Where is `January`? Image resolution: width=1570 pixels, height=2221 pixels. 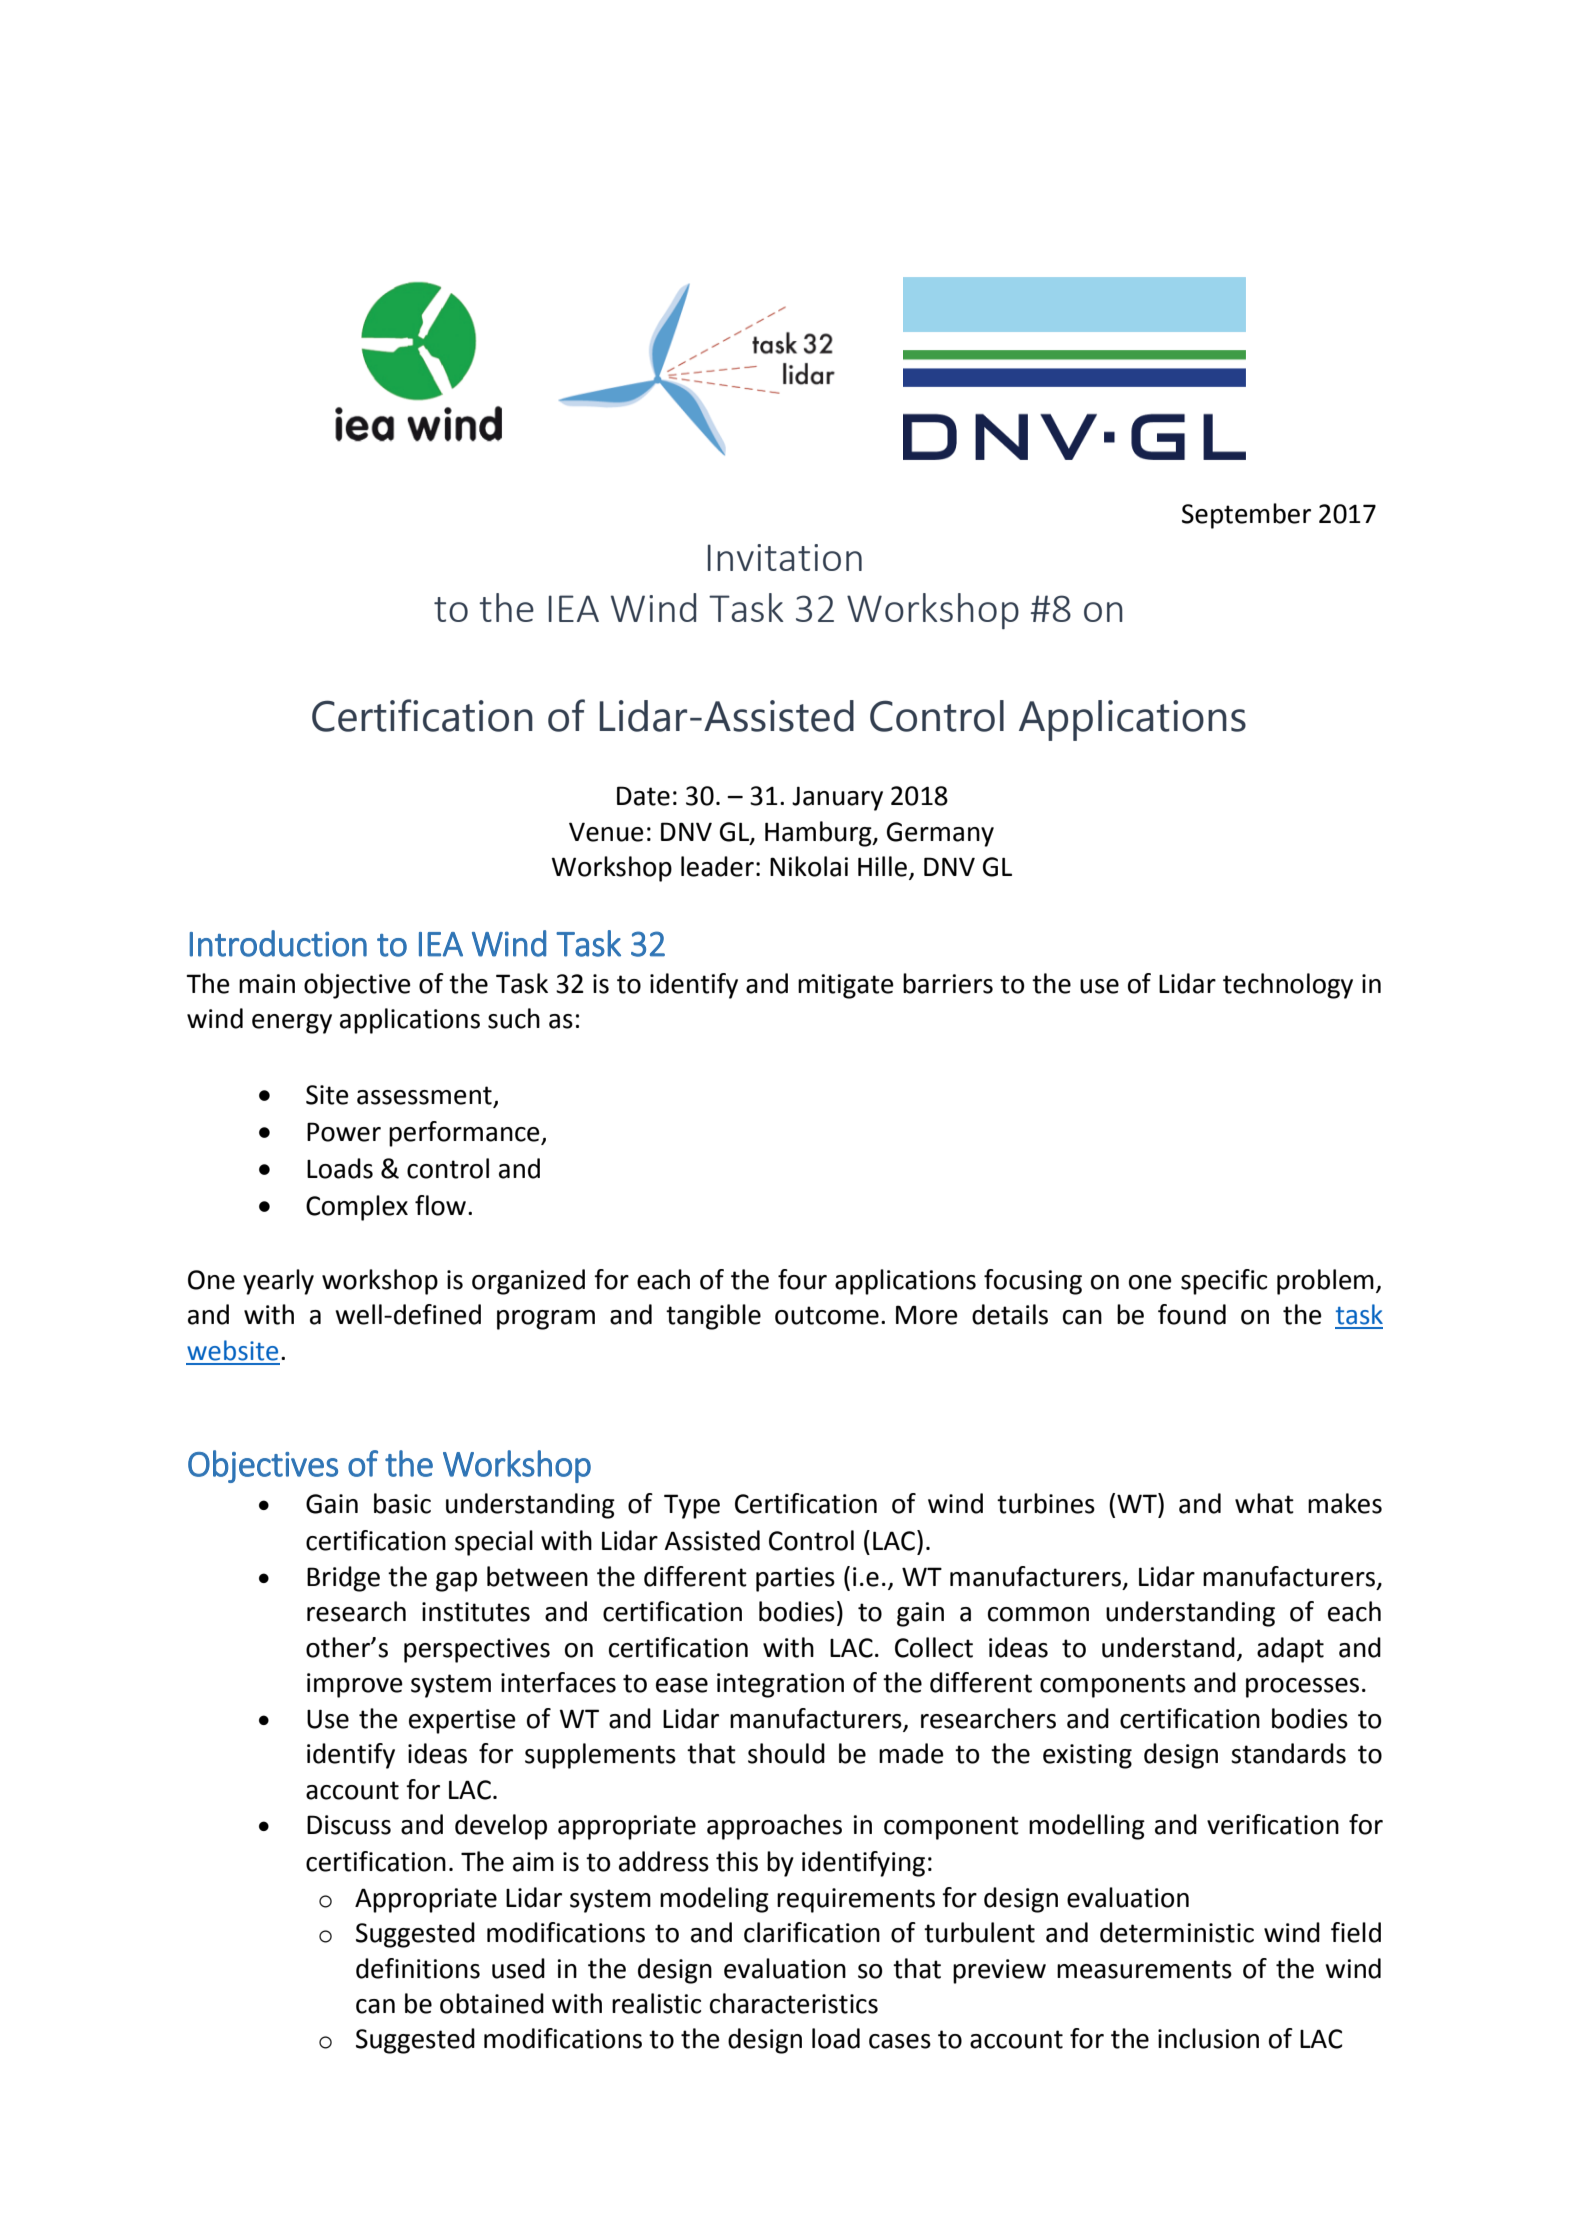
January is located at coordinates (837, 798).
